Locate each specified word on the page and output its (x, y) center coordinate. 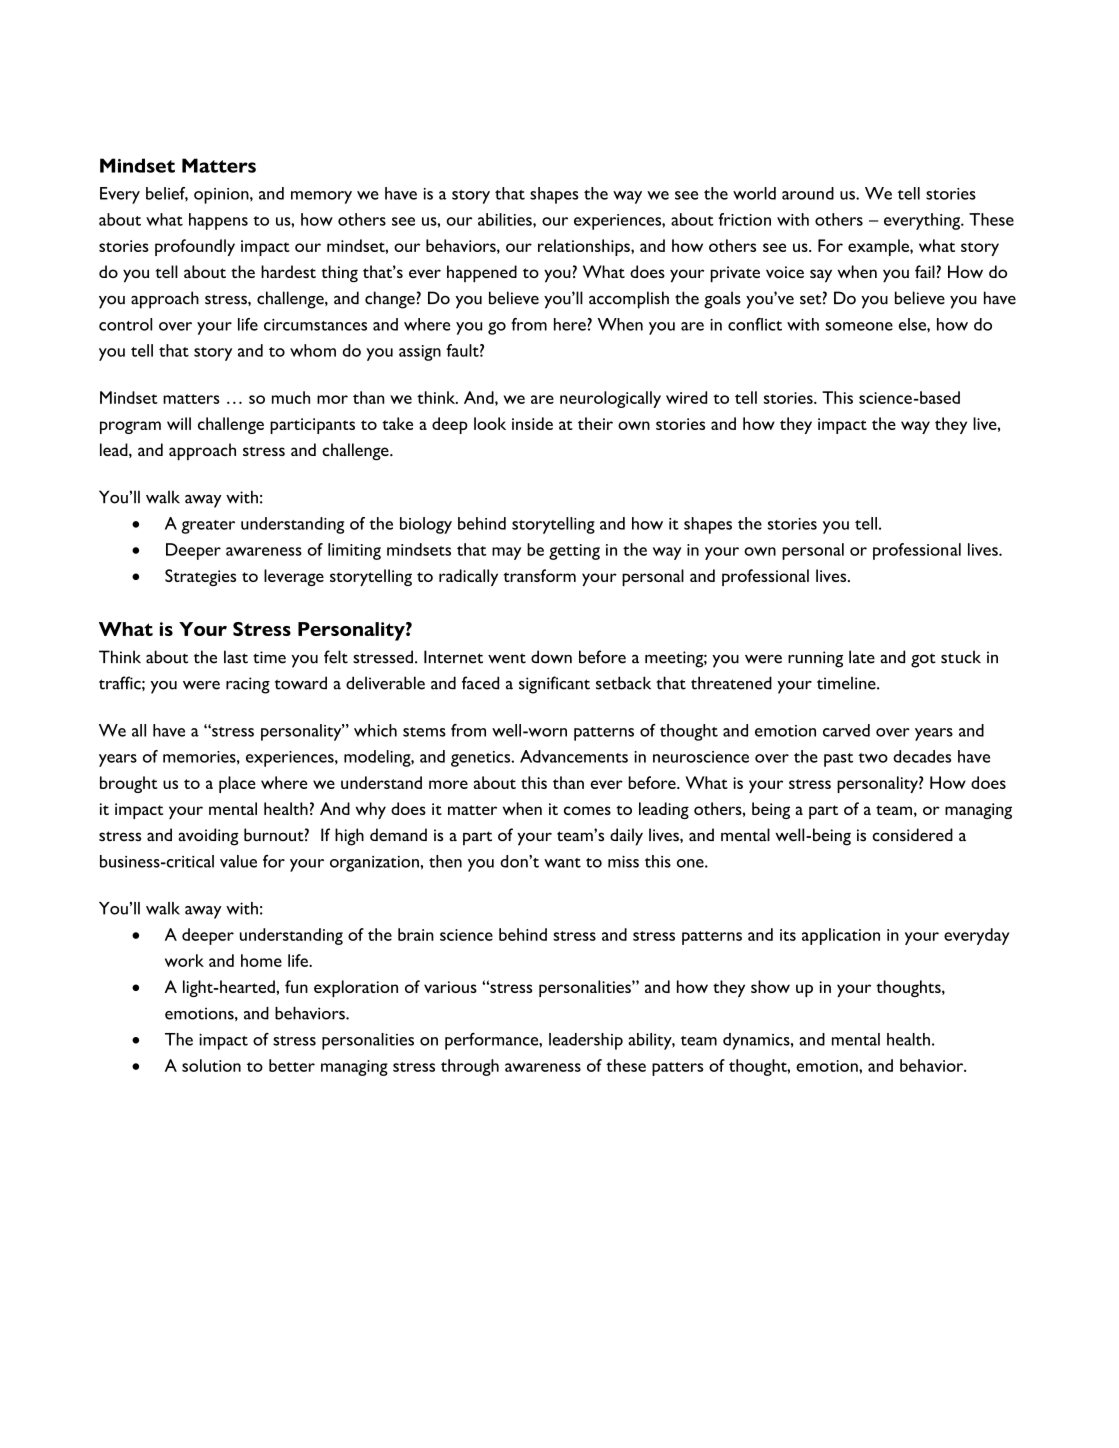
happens (218, 221)
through (470, 1067)
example (879, 247)
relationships (585, 247)
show (770, 986)
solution (211, 1065)
